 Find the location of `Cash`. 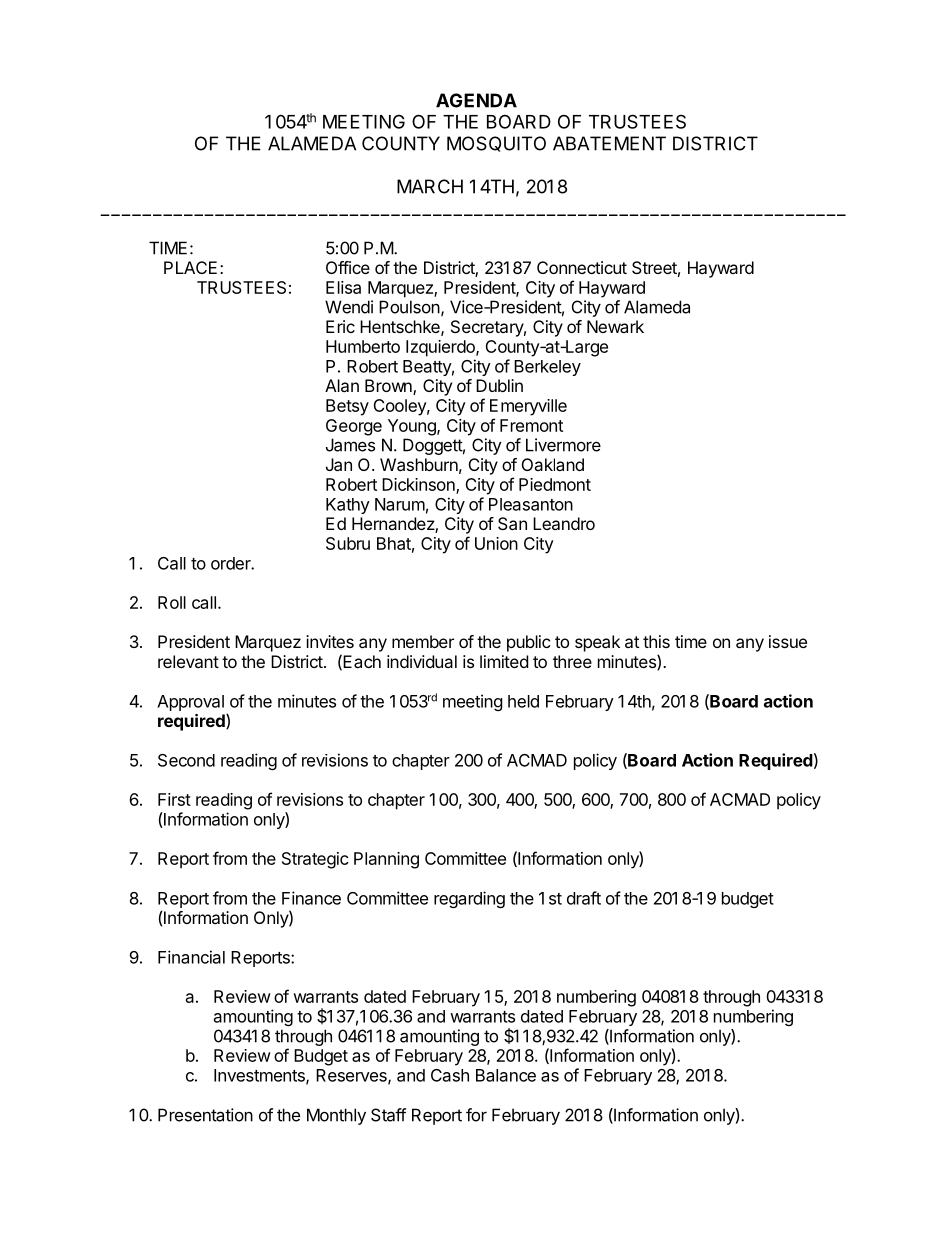

Cash is located at coordinates (450, 1075).
